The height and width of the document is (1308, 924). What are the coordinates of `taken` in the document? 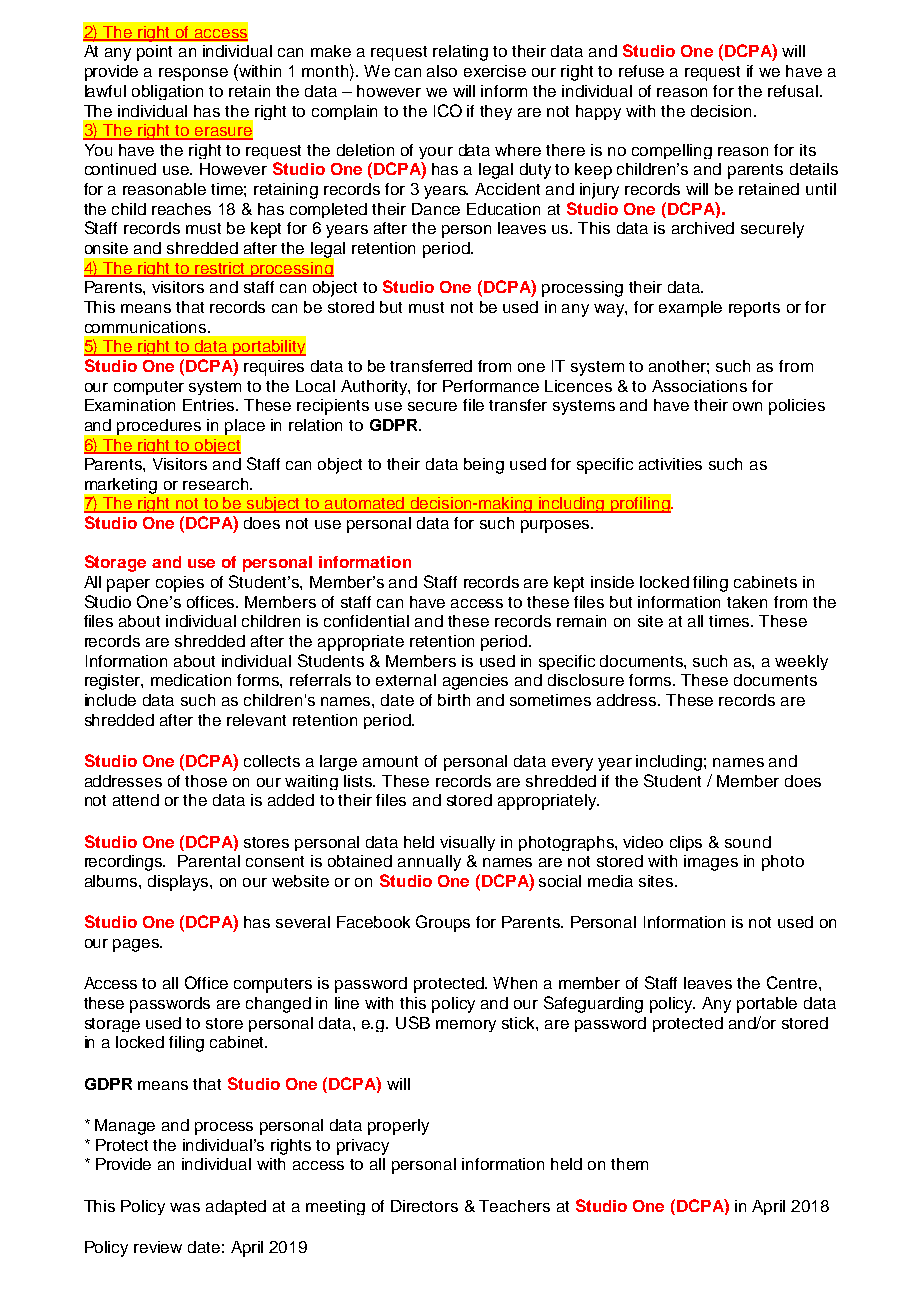 It's located at (747, 602).
